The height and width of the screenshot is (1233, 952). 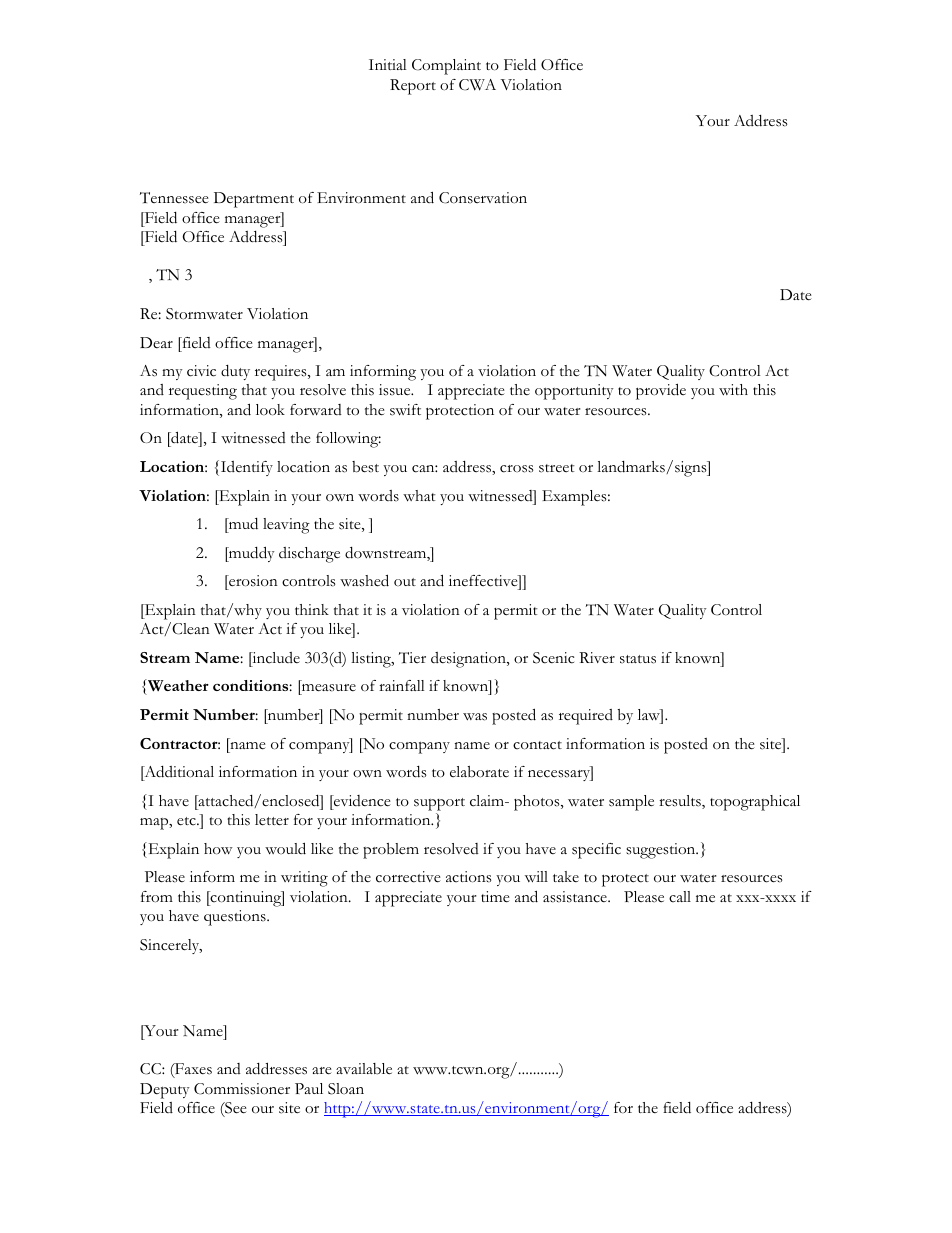 What do you see at coordinates (242, 1089) in the screenshot?
I see `Commissioner` at bounding box center [242, 1089].
